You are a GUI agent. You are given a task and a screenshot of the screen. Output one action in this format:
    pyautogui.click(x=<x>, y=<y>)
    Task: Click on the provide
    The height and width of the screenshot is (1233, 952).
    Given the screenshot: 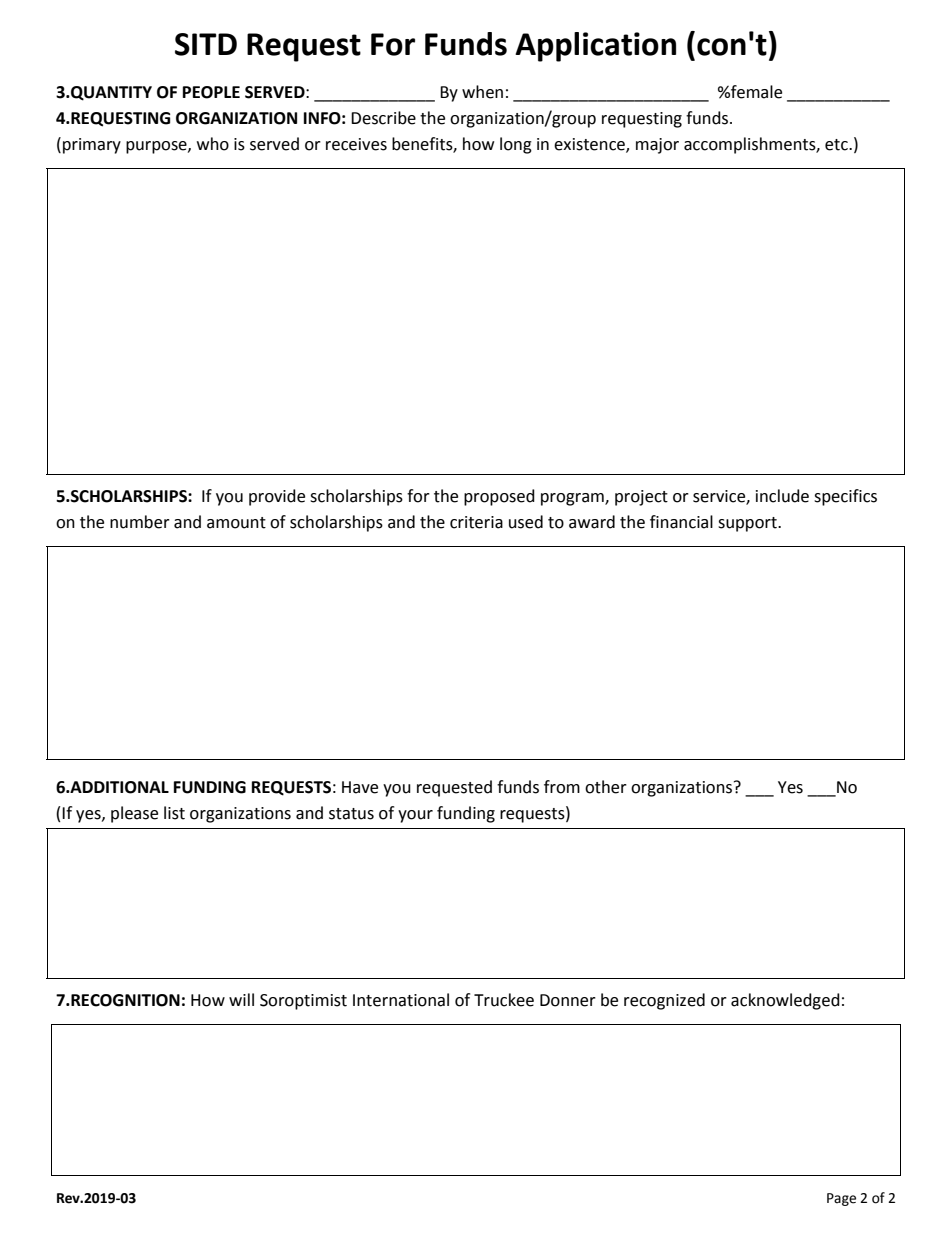 What is the action you would take?
    pyautogui.click(x=277, y=497)
